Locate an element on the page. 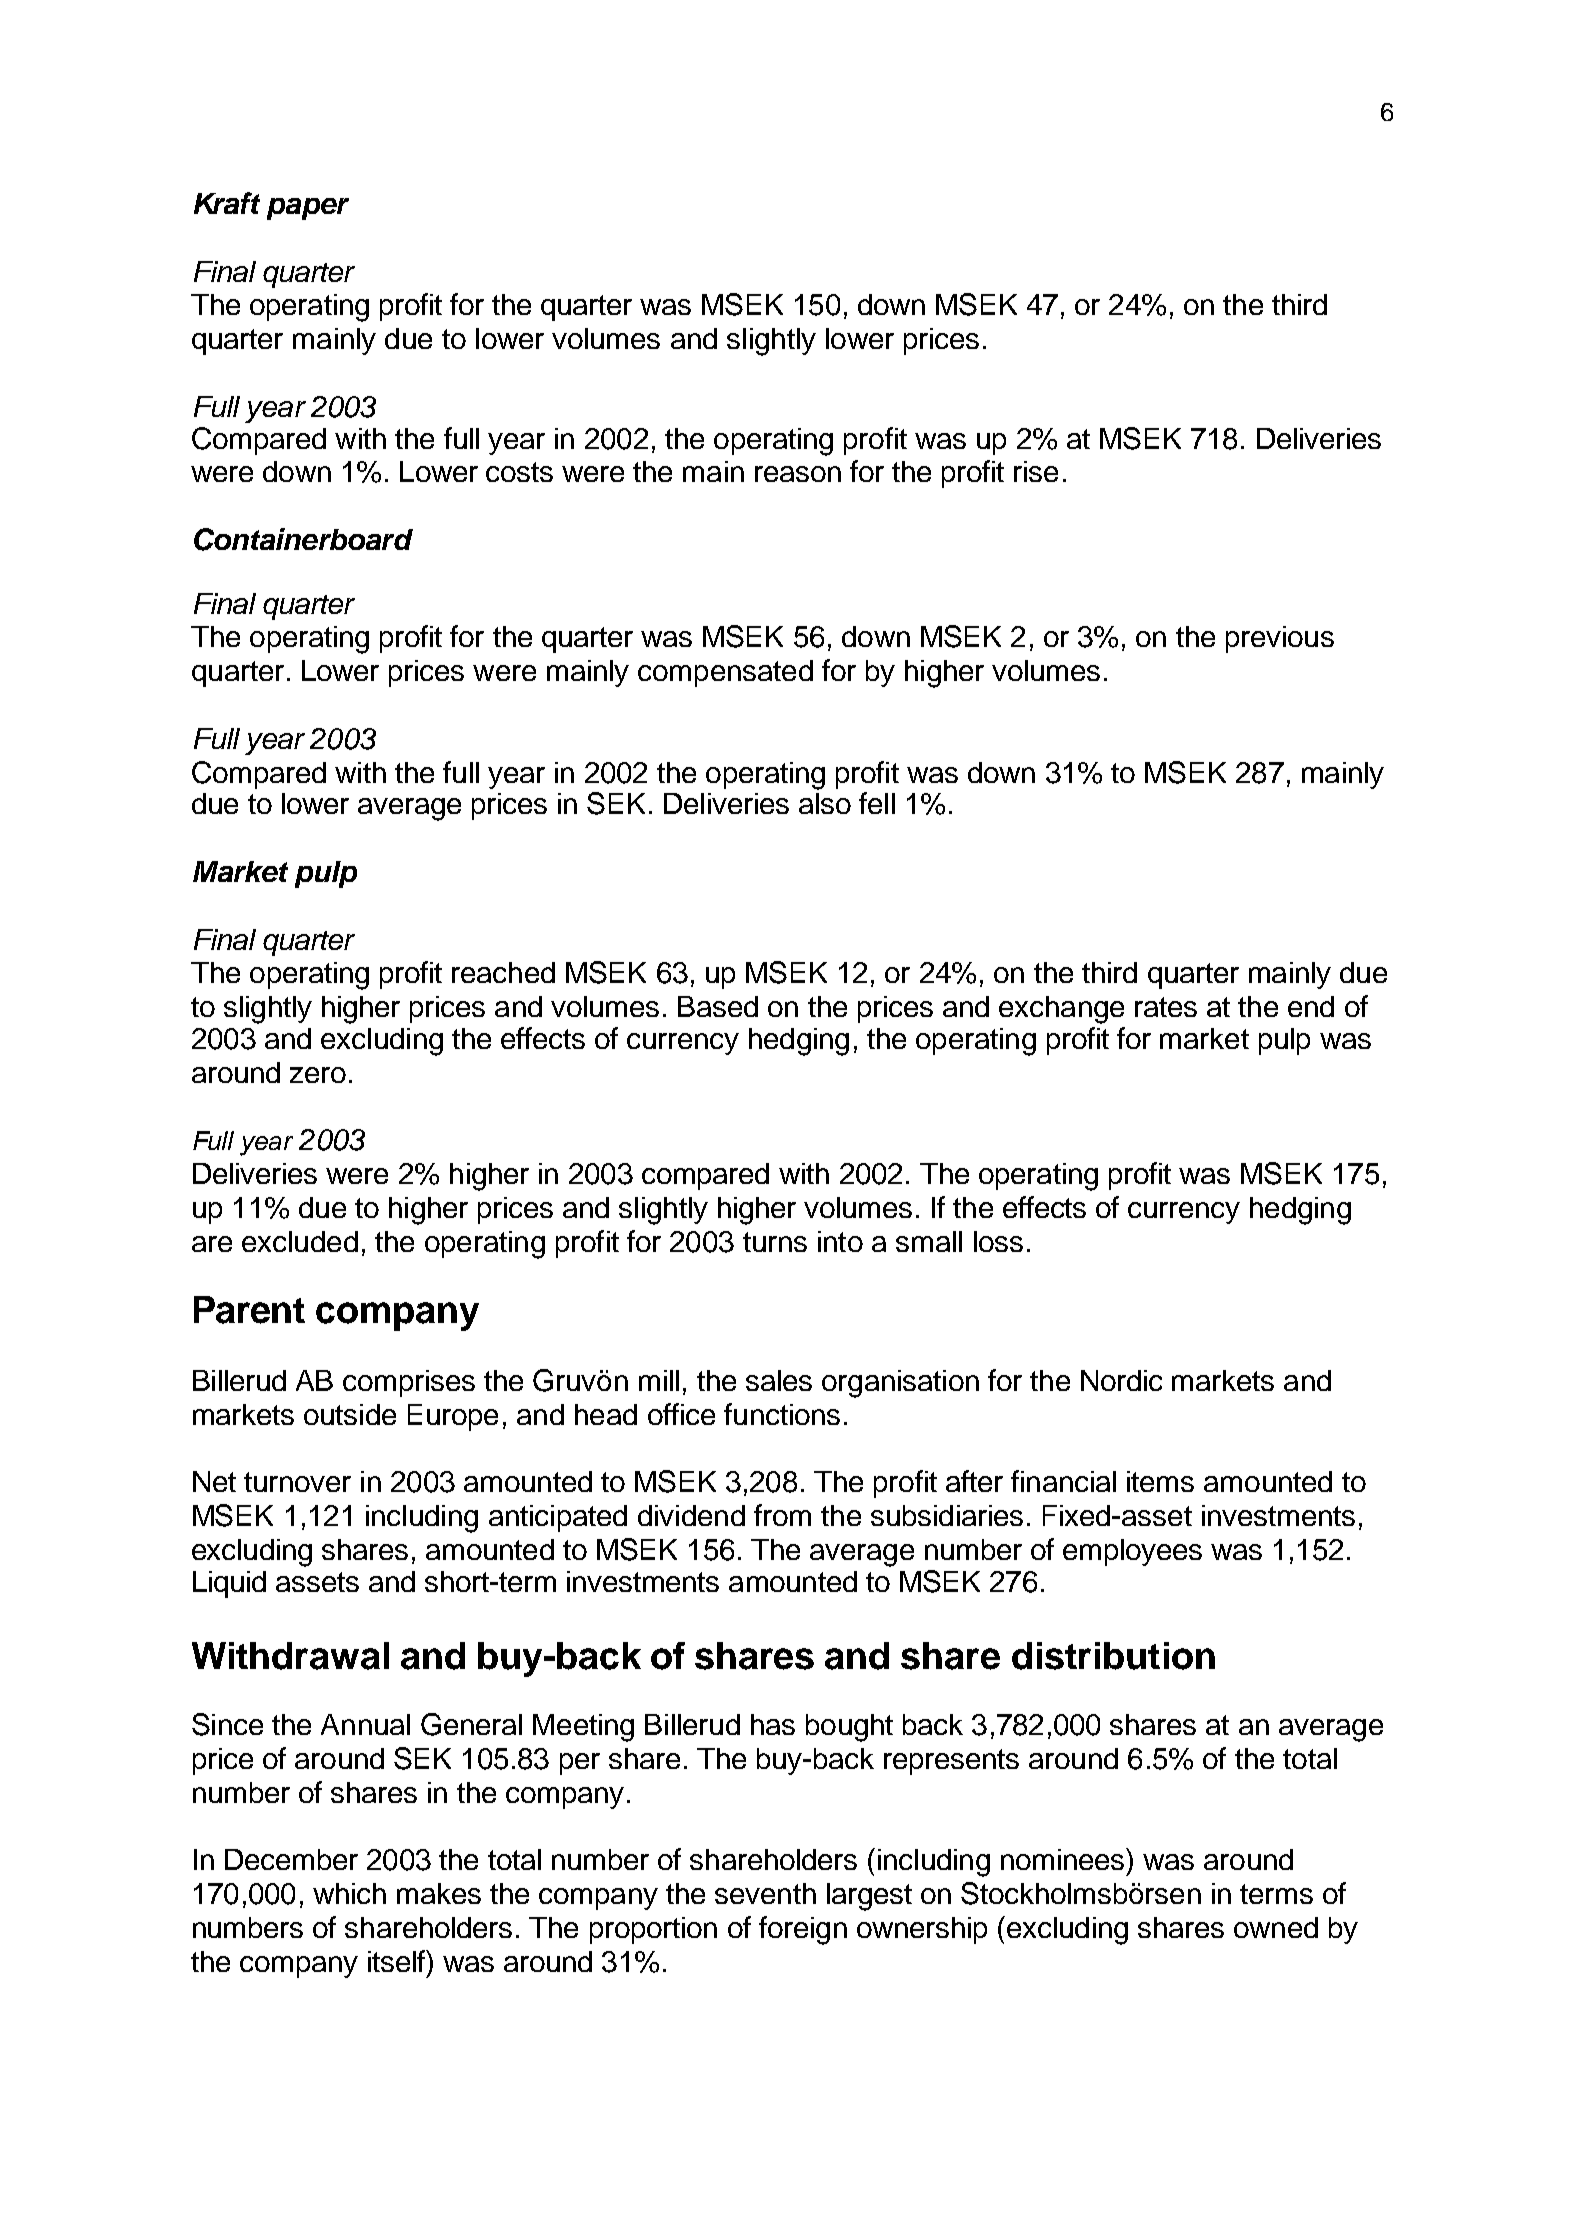 The image size is (1580, 2232). seventh is located at coordinates (765, 1893).
